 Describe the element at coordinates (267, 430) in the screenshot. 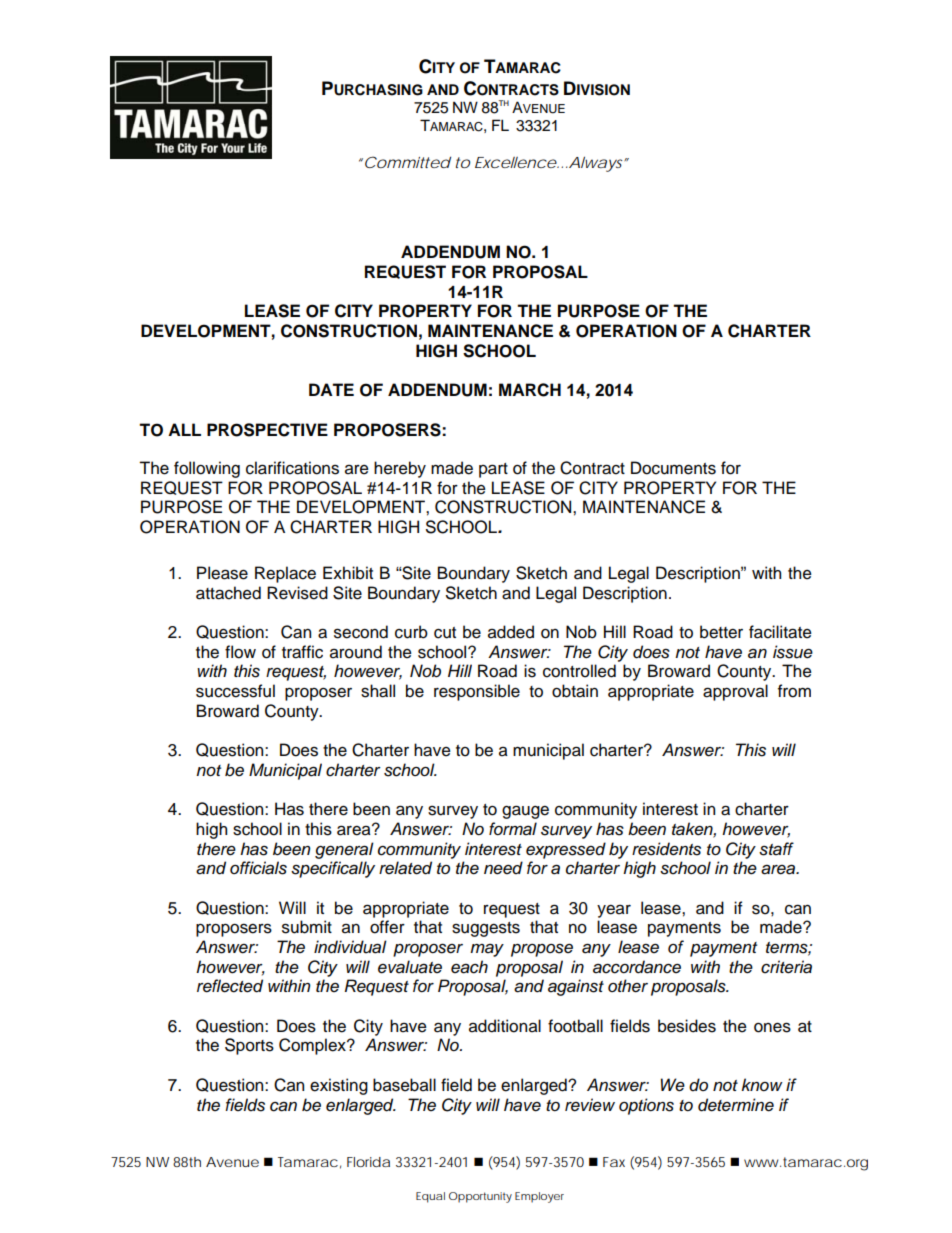

I see `PROSPECTIVE` at that location.
